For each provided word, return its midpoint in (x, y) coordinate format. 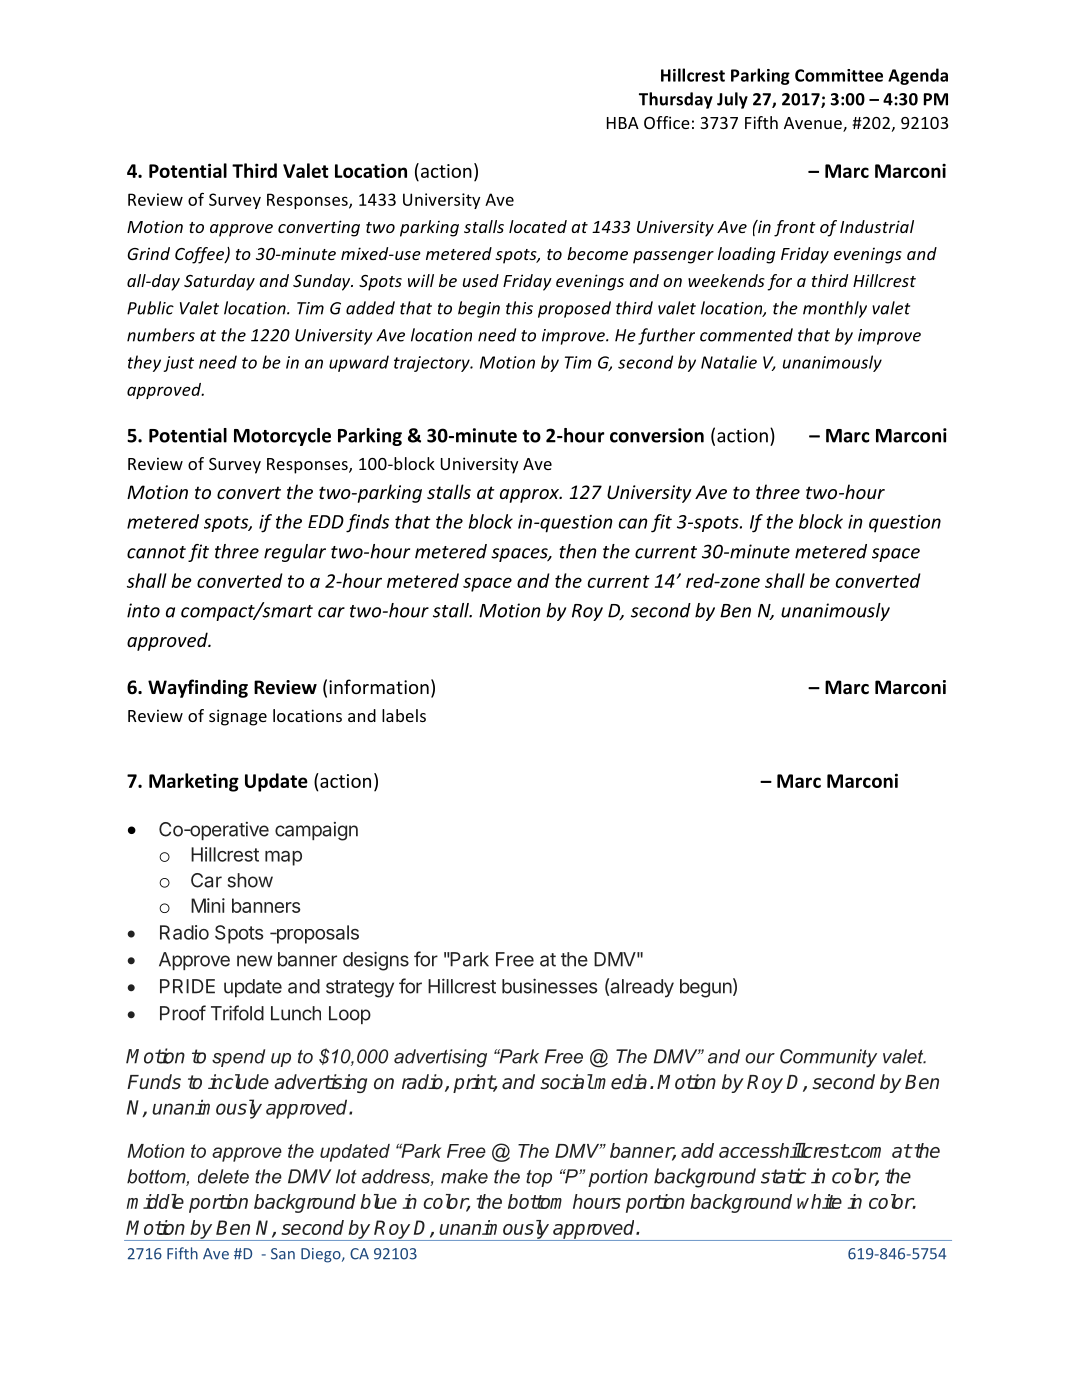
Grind (148, 253)
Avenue (814, 124)
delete (223, 1176)
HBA (623, 123)
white (819, 1201)
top (539, 1178)
